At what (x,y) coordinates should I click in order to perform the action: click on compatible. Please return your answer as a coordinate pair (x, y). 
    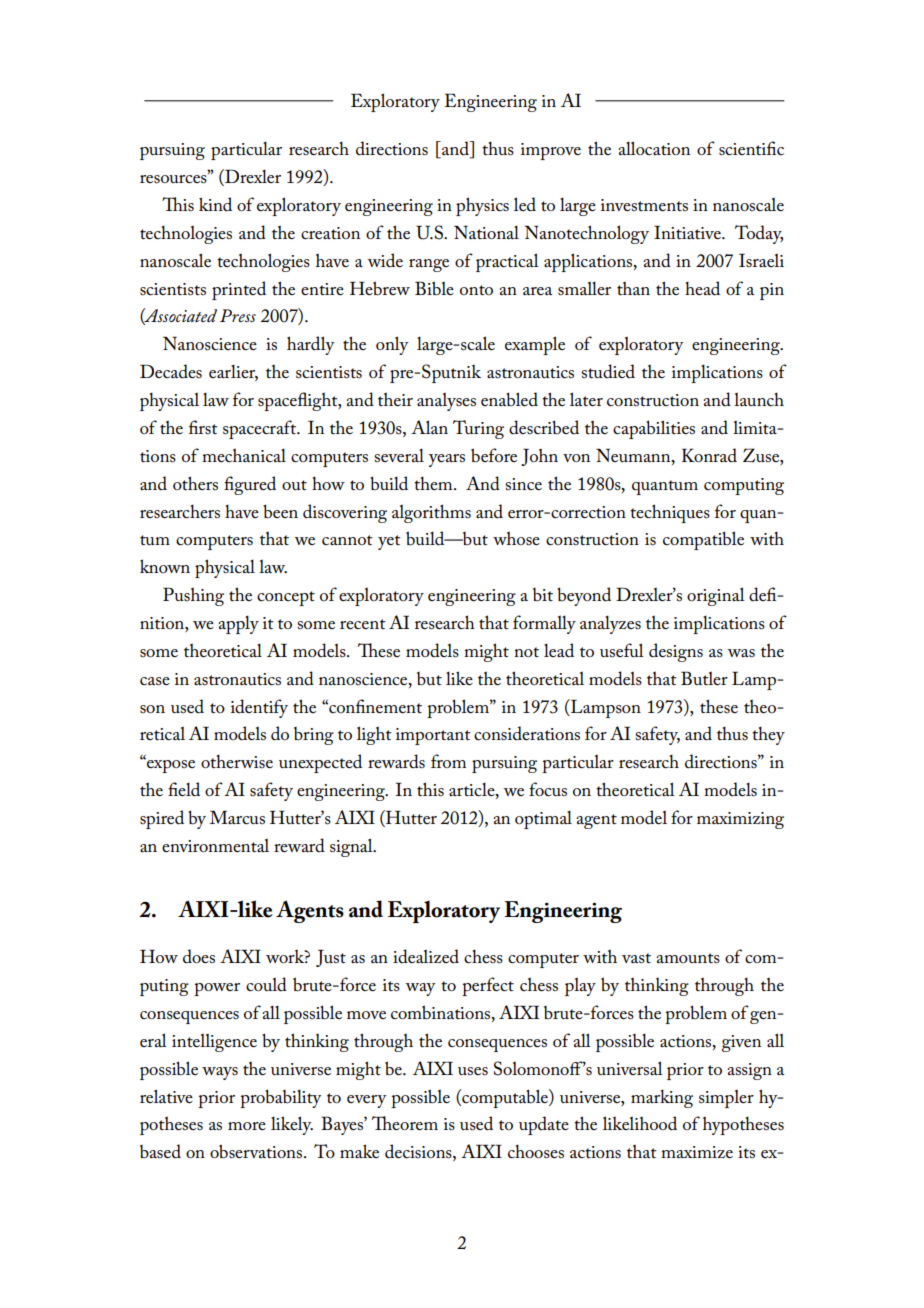
    Looking at the image, I should click on (703, 540).
